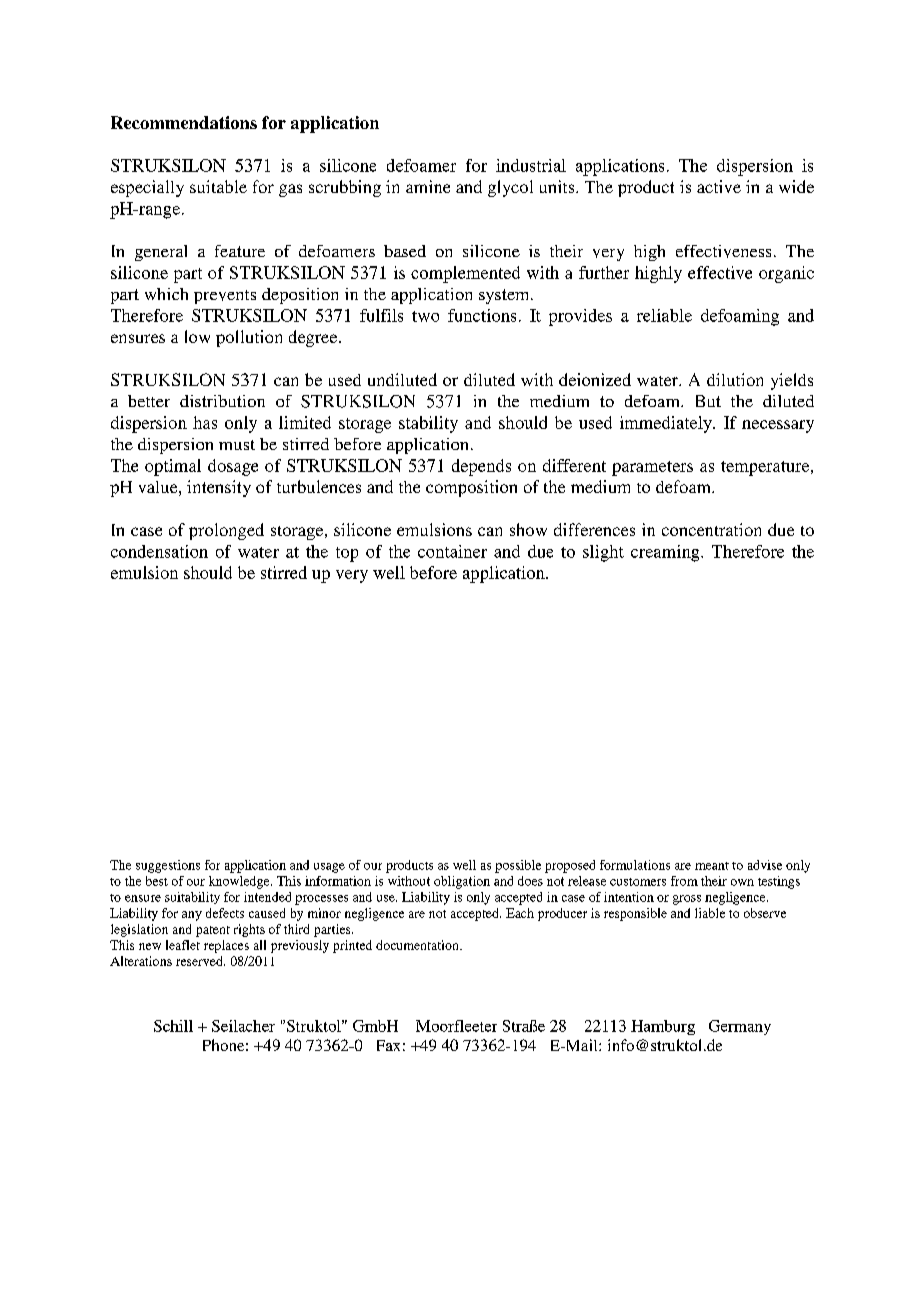  I want to click on possible, so click(518, 866).
